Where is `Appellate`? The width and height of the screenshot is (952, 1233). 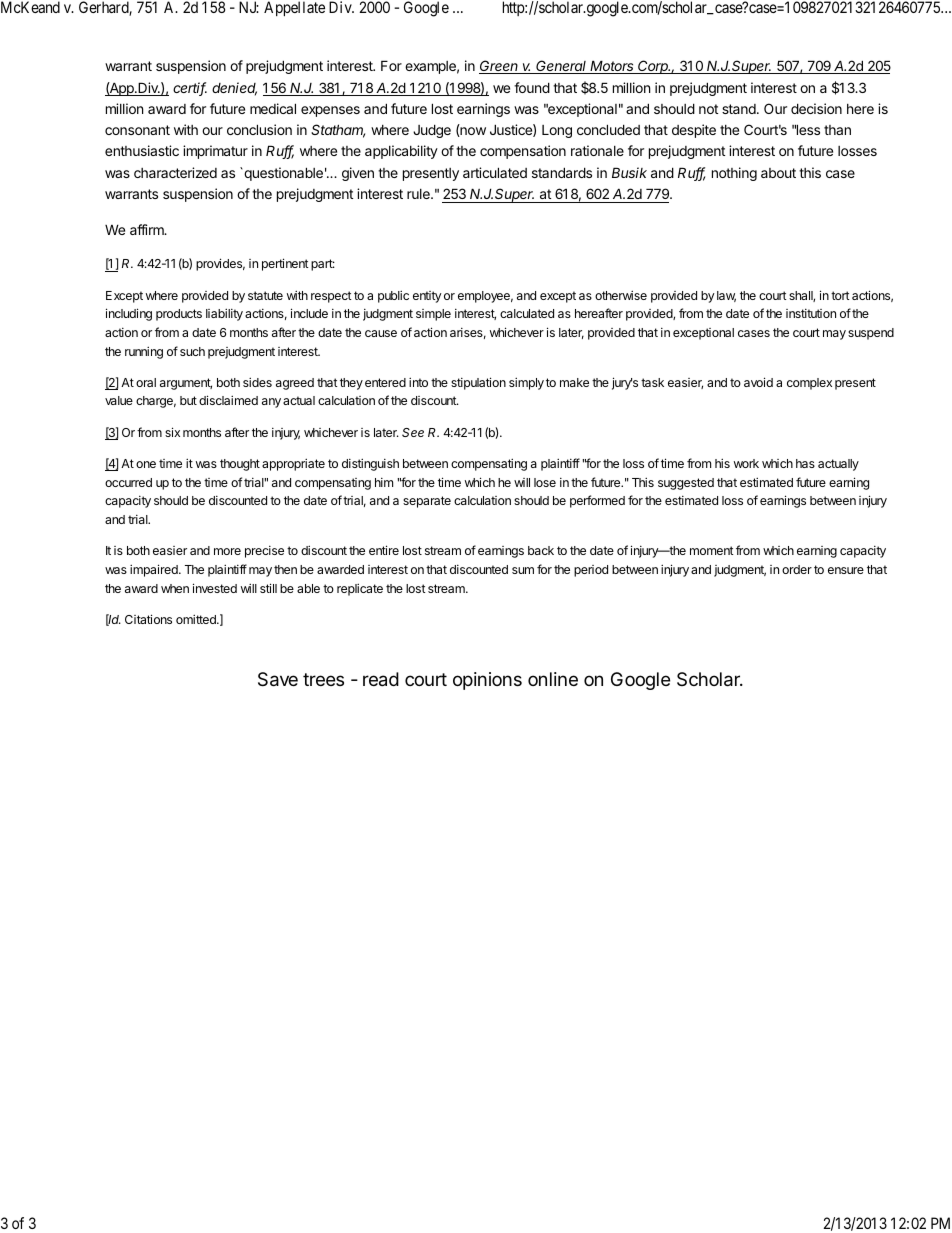
Appellate is located at coordinates (294, 8).
